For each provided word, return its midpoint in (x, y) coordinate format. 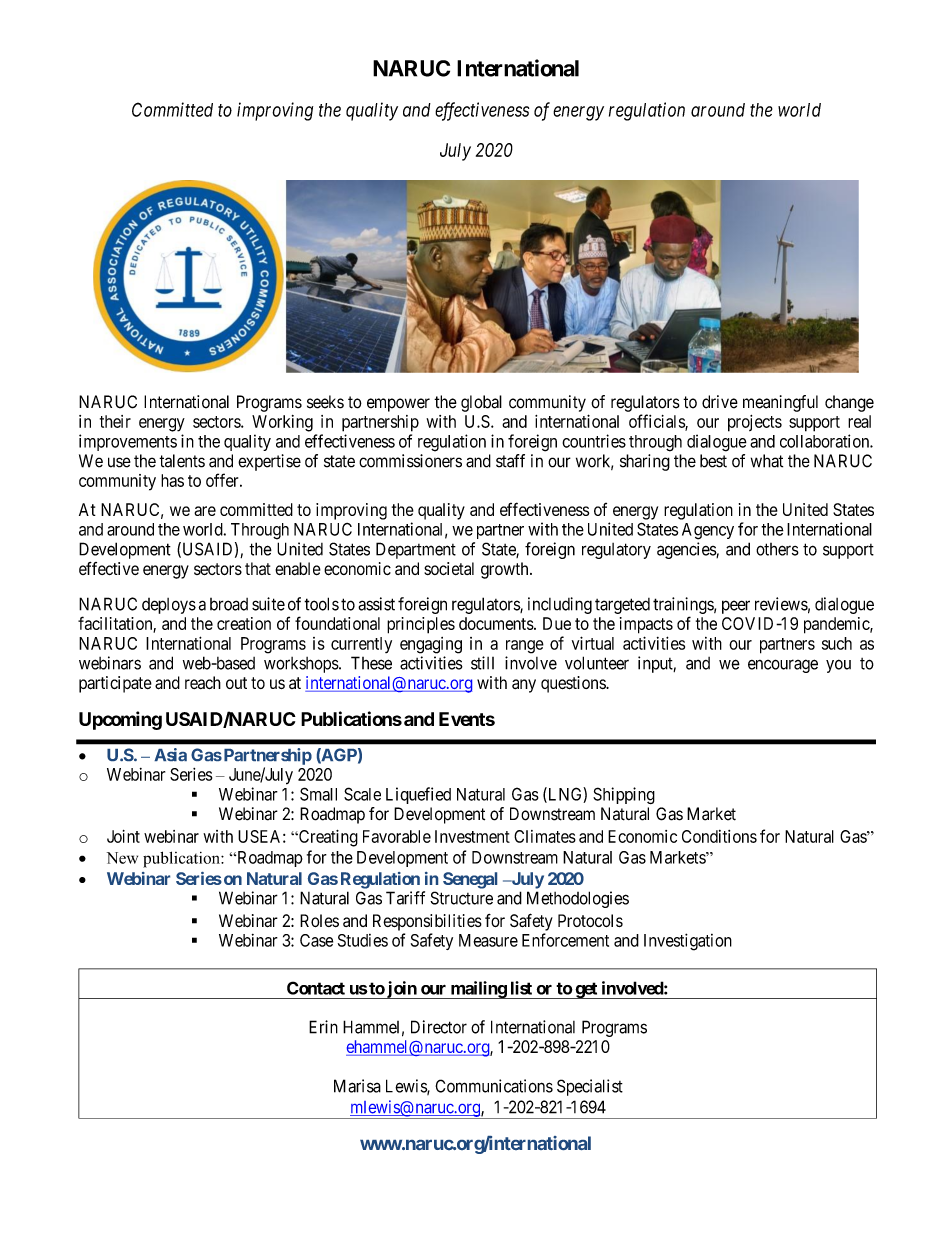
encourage (783, 666)
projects (755, 423)
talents (182, 461)
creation (244, 623)
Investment (472, 836)
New (122, 858)
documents (497, 623)
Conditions (719, 836)
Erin (323, 1027)
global (481, 403)
